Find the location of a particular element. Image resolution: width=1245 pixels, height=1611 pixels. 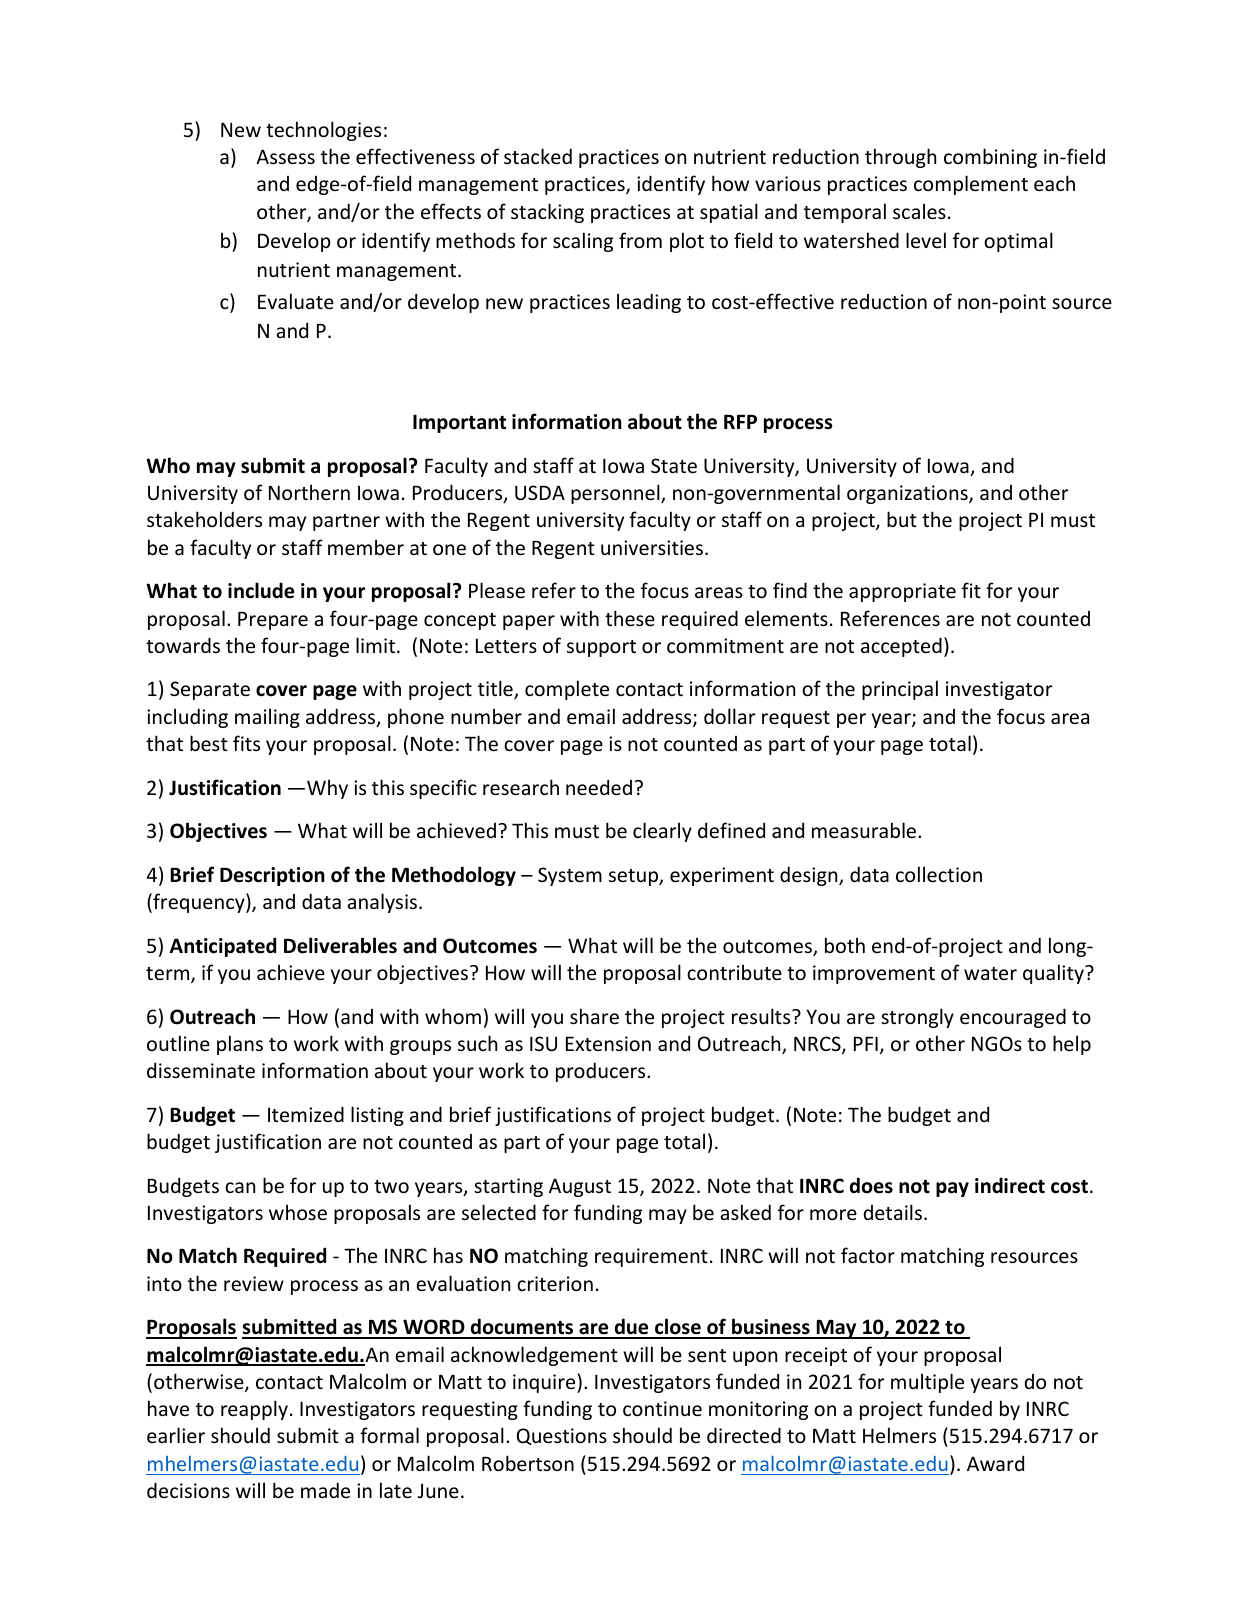

August is located at coordinates (580, 1187).
